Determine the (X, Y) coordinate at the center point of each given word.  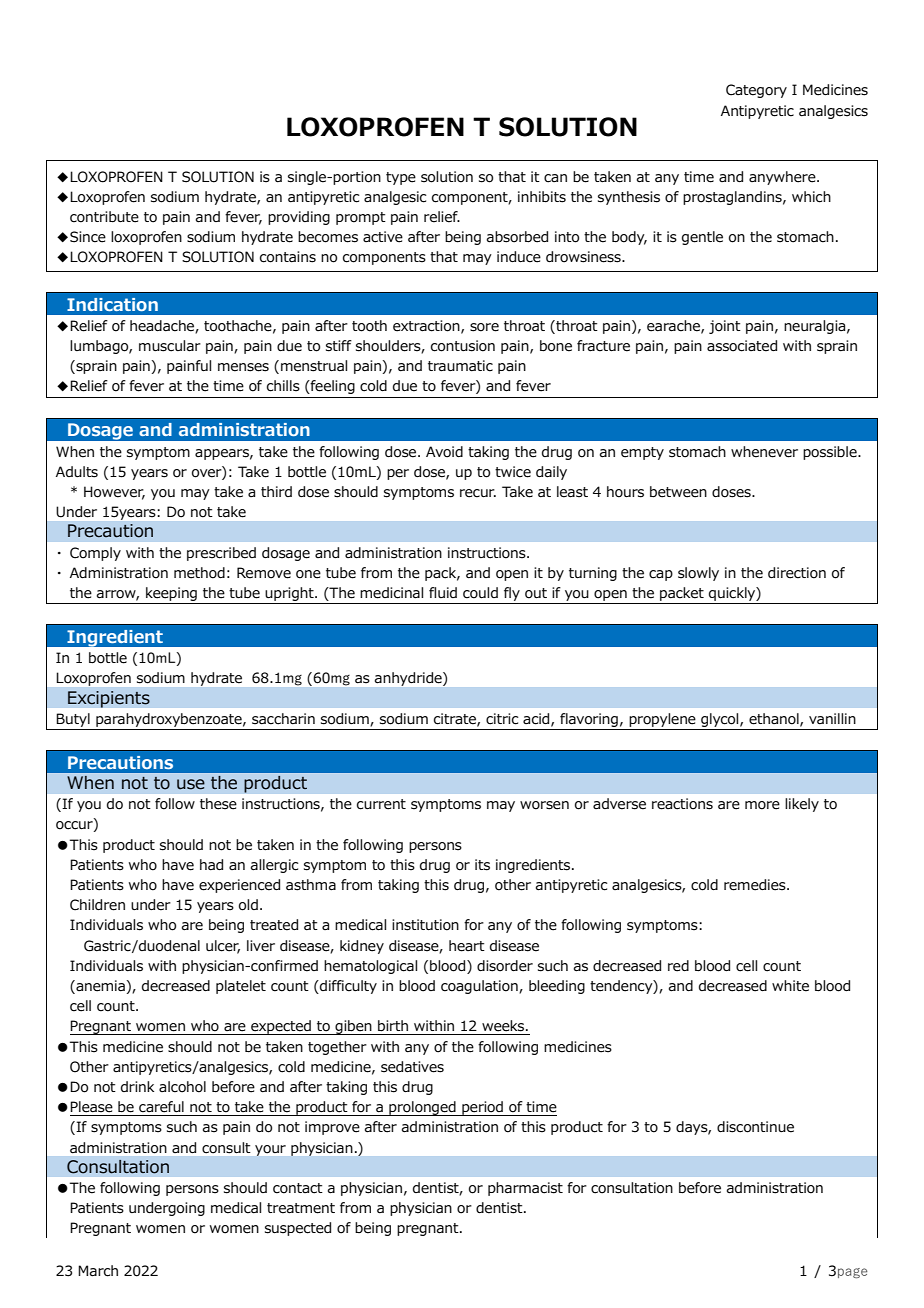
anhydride (409, 679)
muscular (170, 346)
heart (467, 946)
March (98, 1271)
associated (742, 346)
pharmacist (525, 1189)
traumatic (460, 366)
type (401, 178)
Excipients (108, 699)
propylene (662, 720)
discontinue (755, 1127)
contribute (104, 217)
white (790, 986)
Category (756, 91)
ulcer (223, 946)
